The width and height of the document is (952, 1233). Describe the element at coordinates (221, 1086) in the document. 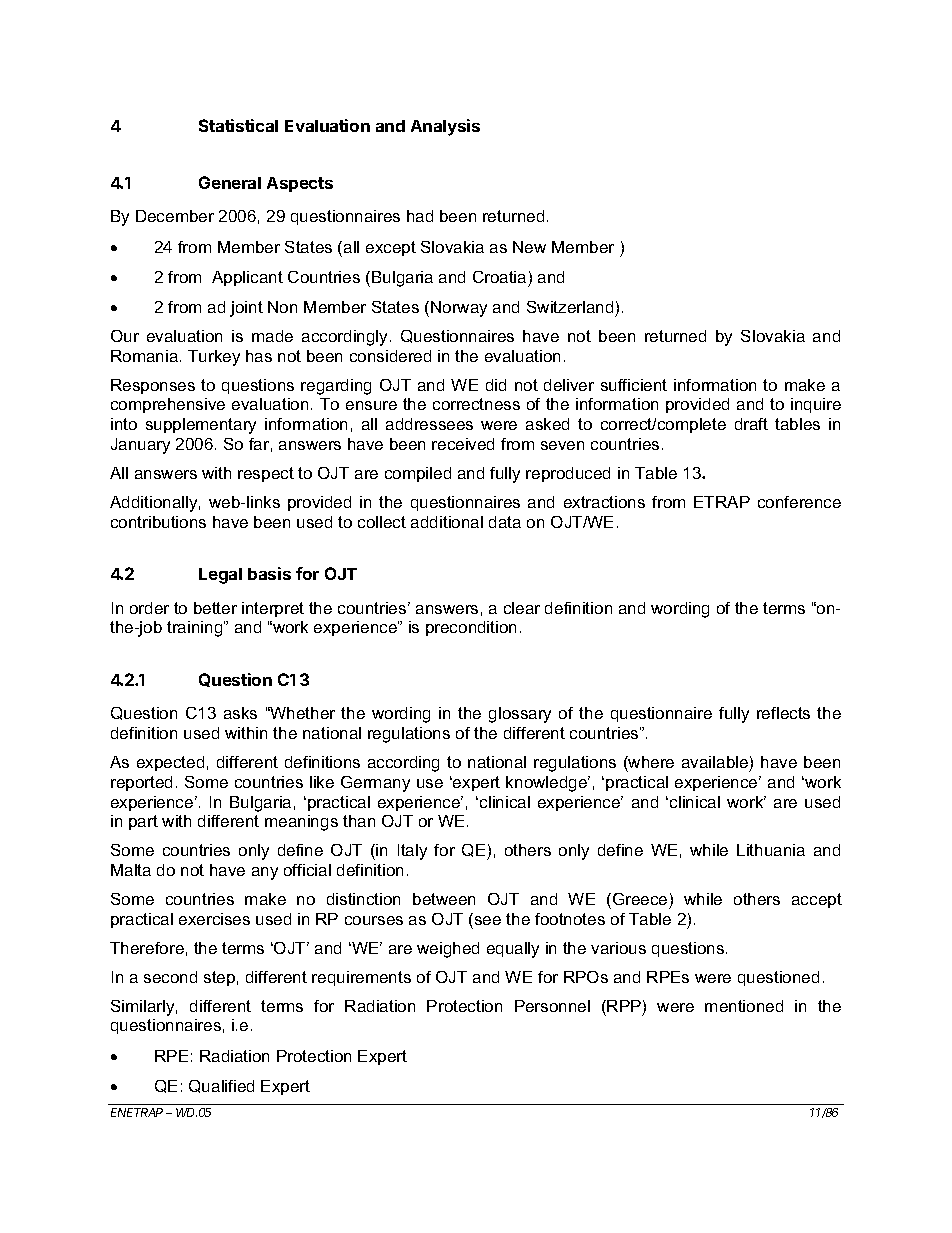

I see `Qualified` at that location.
